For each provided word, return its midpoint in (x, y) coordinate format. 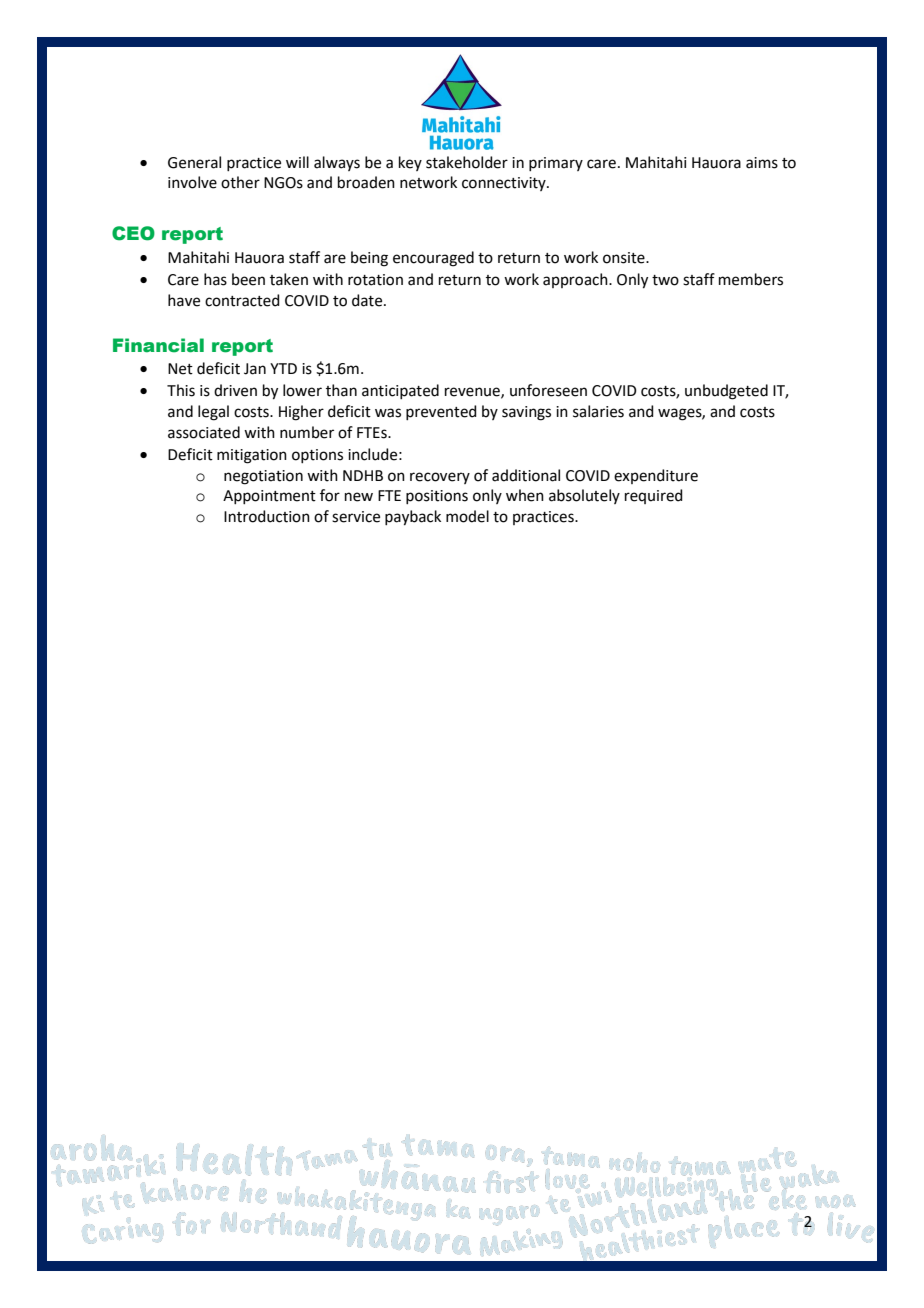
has (215, 279)
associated (204, 432)
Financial (158, 345)
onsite (625, 258)
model (467, 516)
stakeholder (467, 162)
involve (192, 182)
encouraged (433, 259)
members (751, 279)
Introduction (267, 516)
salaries (598, 411)
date (368, 300)
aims (762, 163)
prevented (441, 412)
